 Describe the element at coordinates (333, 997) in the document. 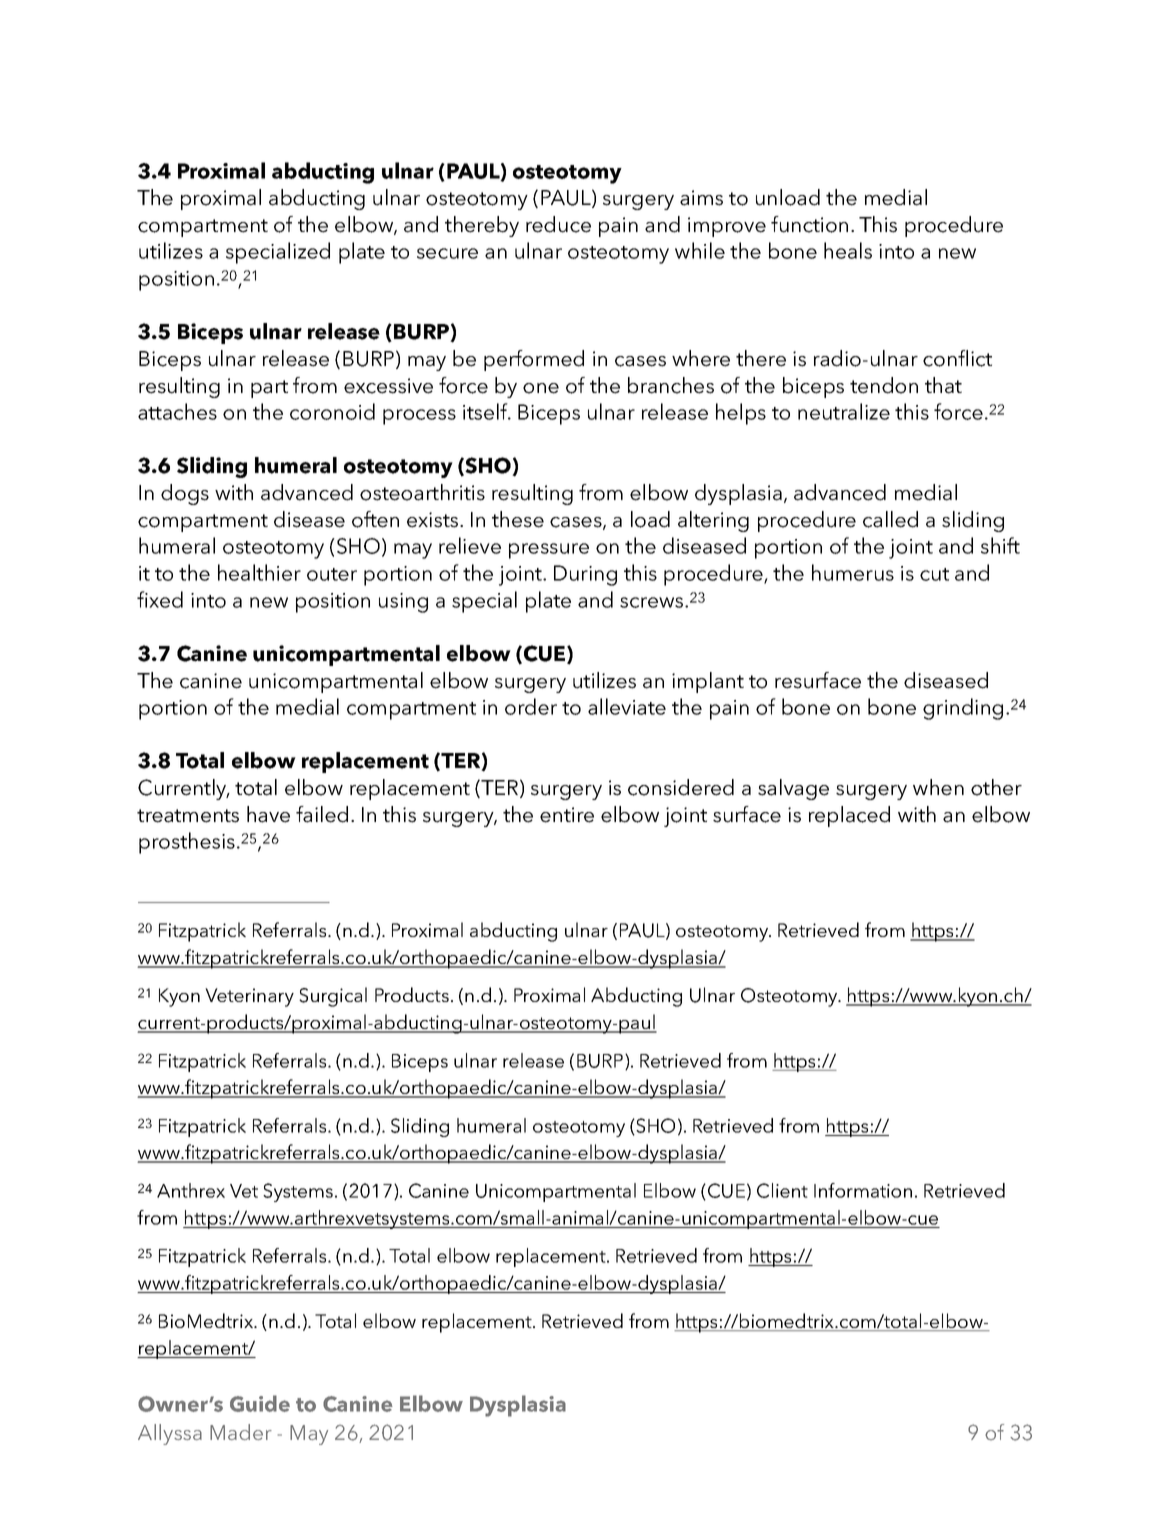

I see `Surgical` at that location.
